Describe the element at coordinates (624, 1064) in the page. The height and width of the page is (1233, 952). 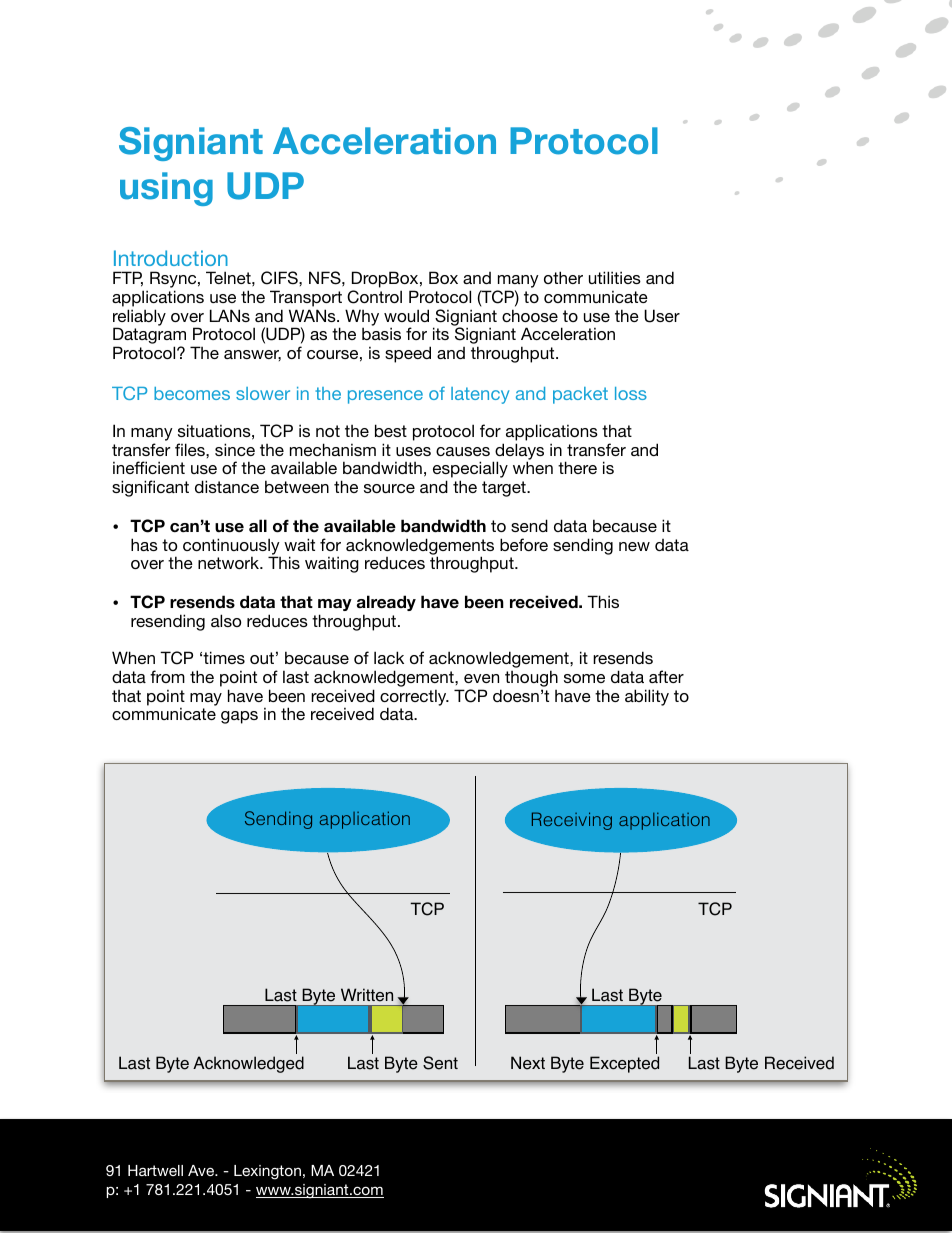
I see `Excepted` at that location.
